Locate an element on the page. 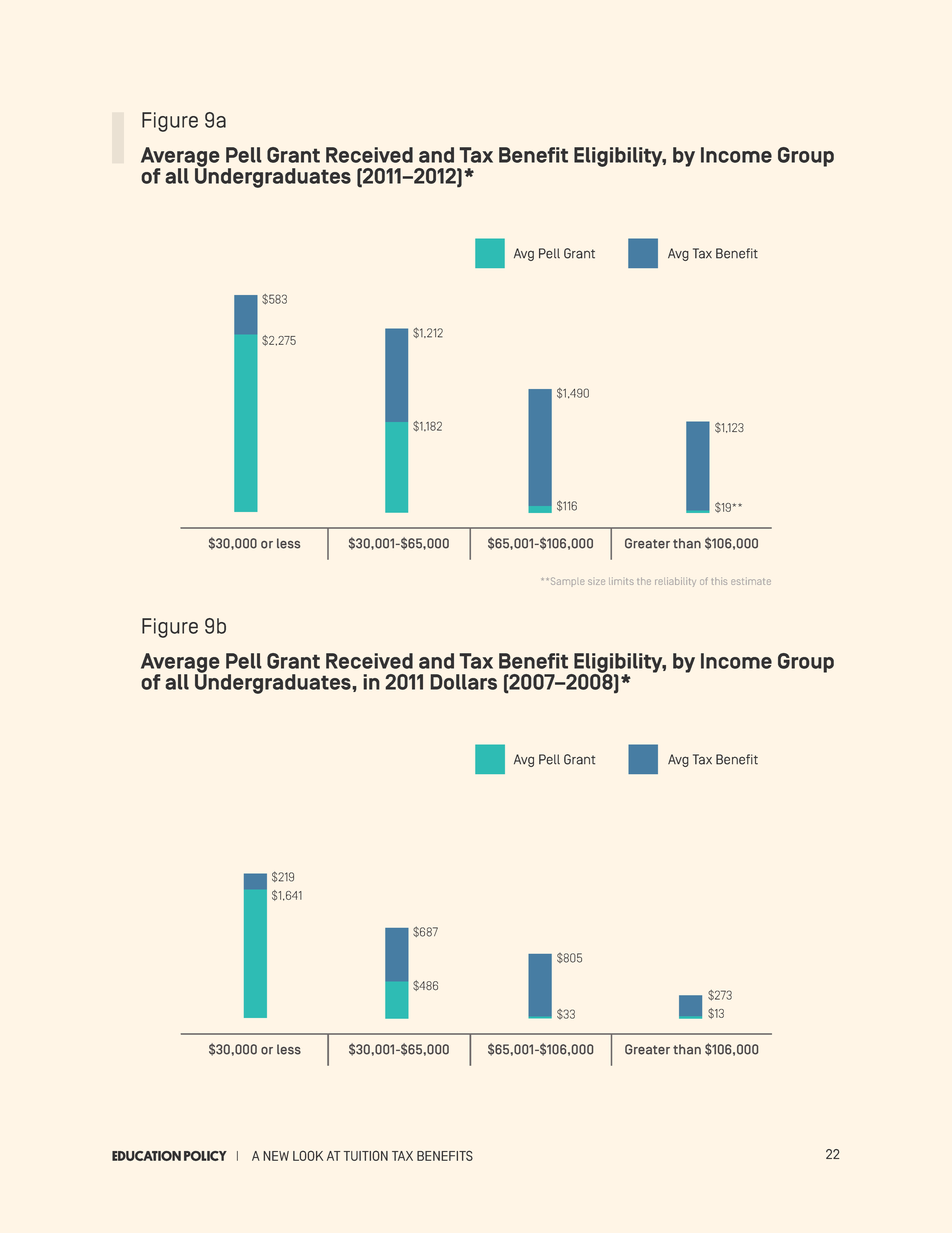 The height and width of the document is (1233, 952). reliability is located at coordinates (675, 582).
